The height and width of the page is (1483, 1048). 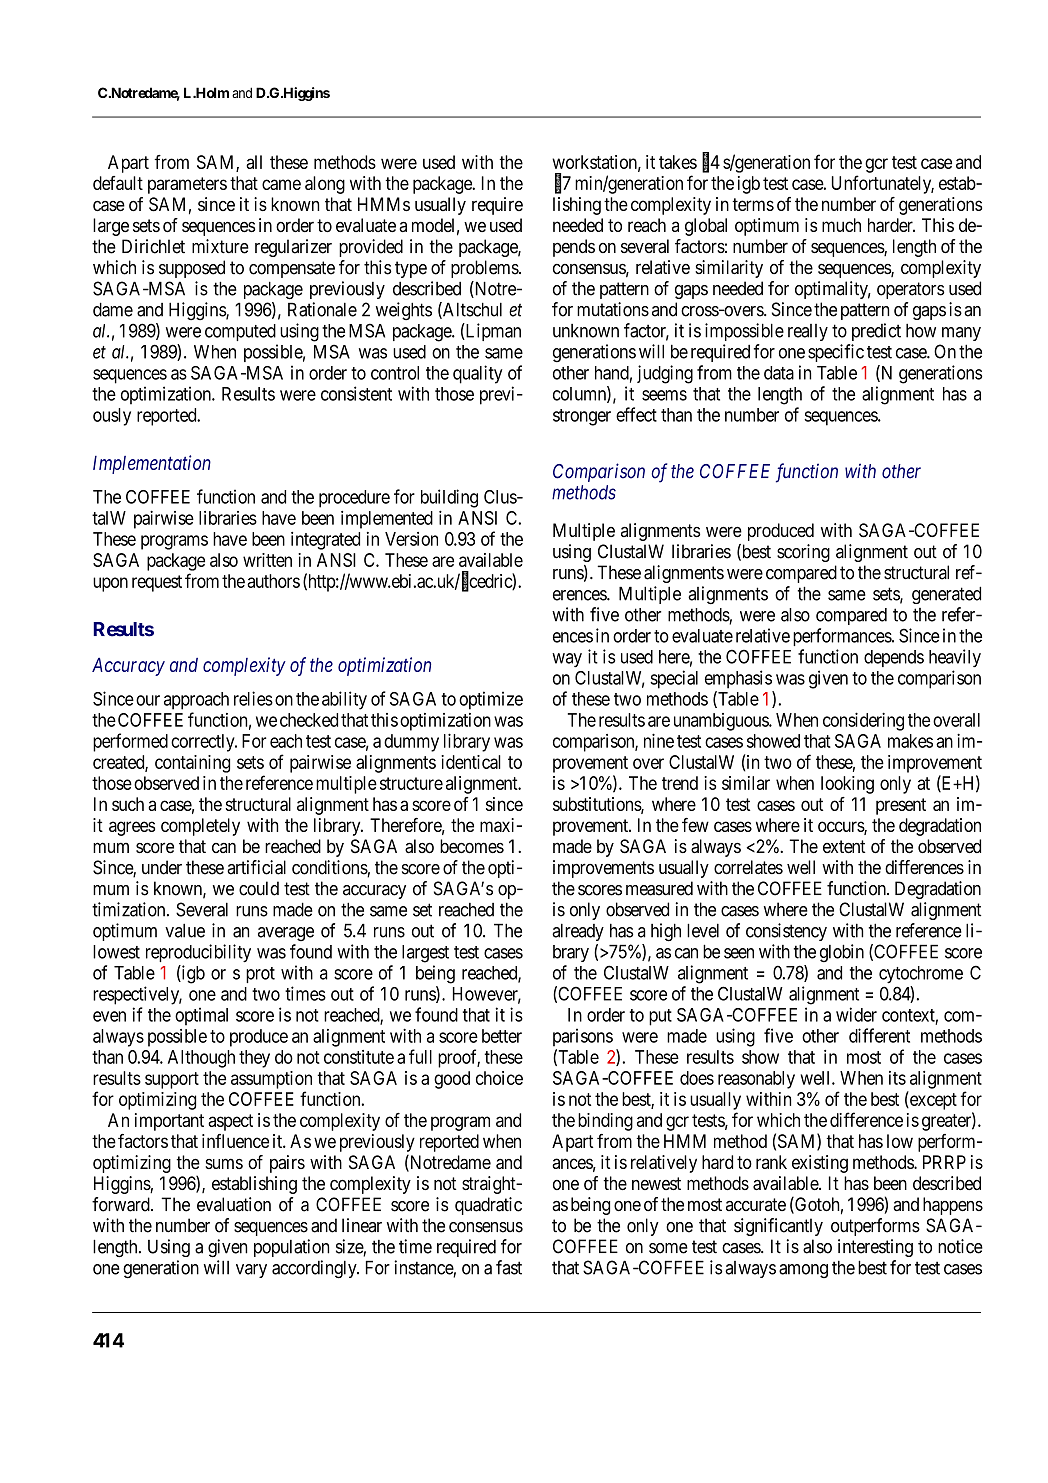 I want to click on parameters, so click(x=187, y=185).
